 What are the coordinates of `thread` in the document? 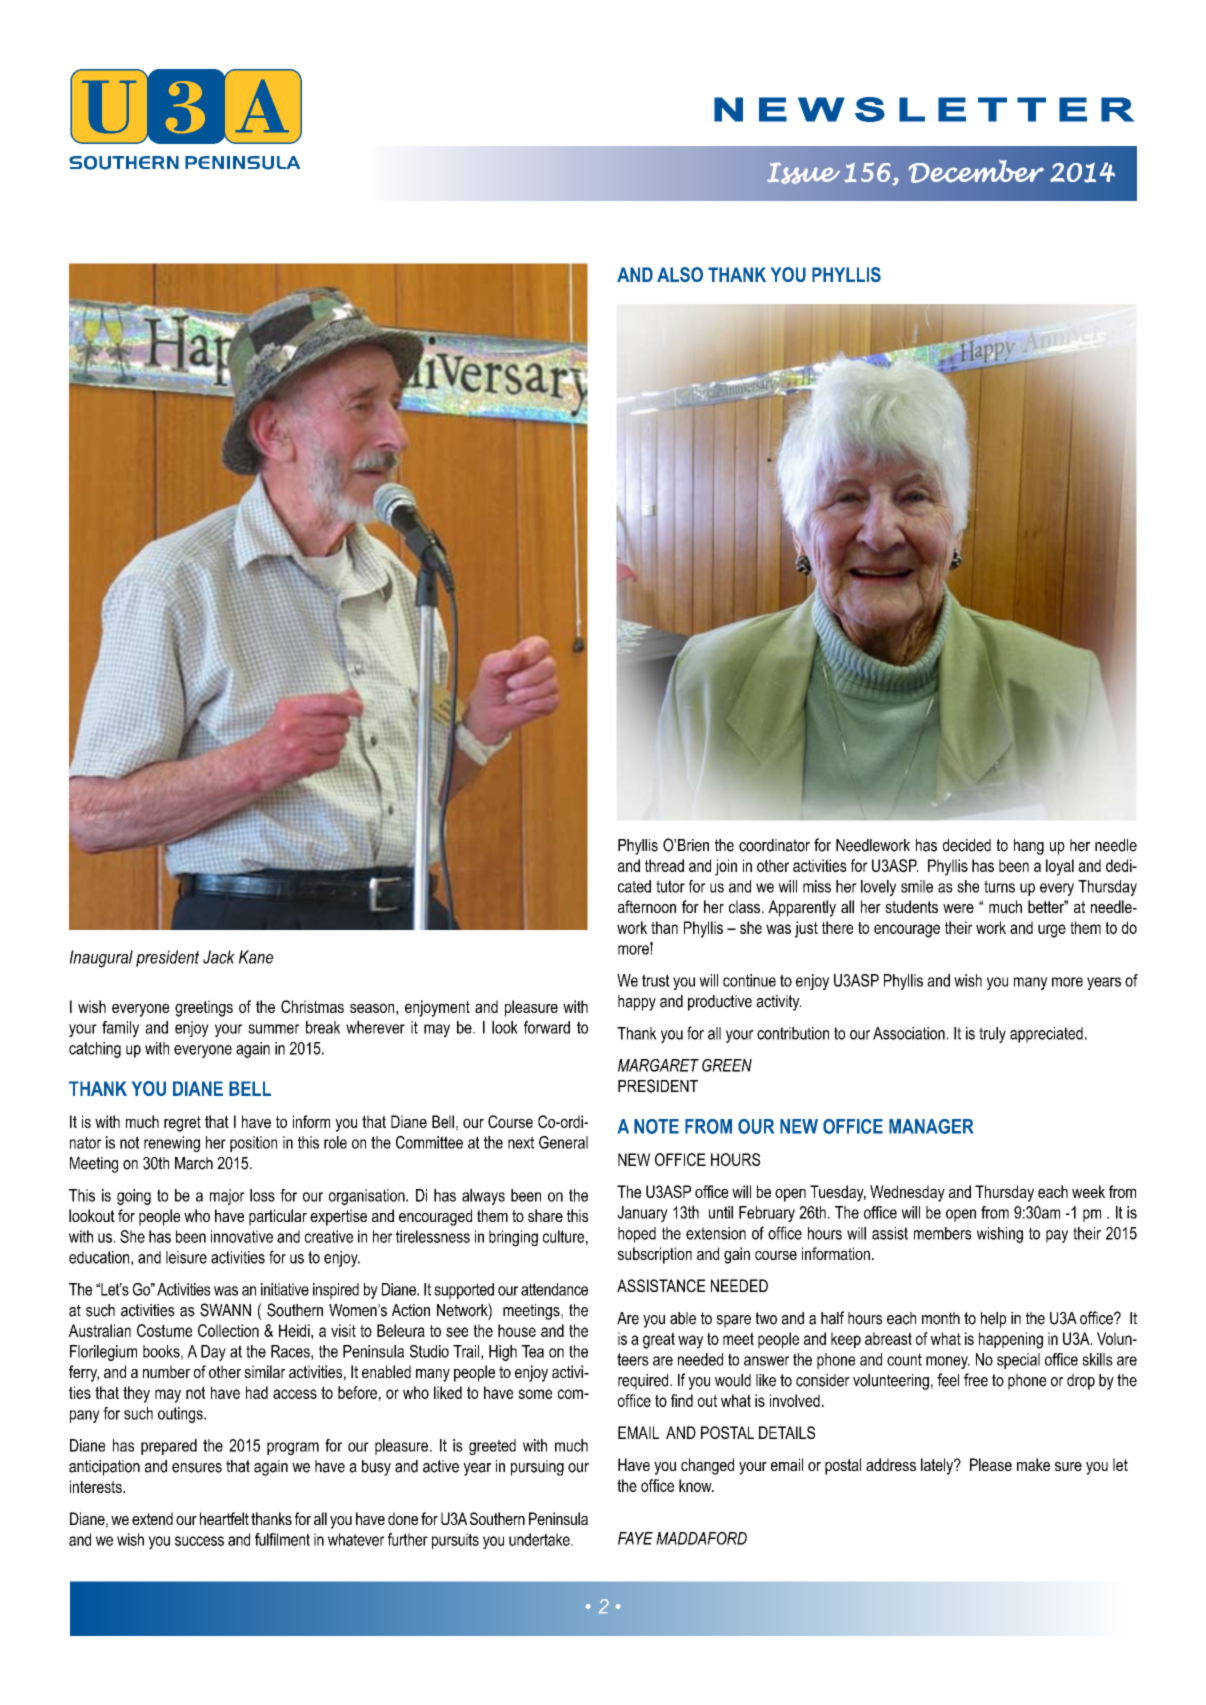 It's located at (664, 865).
